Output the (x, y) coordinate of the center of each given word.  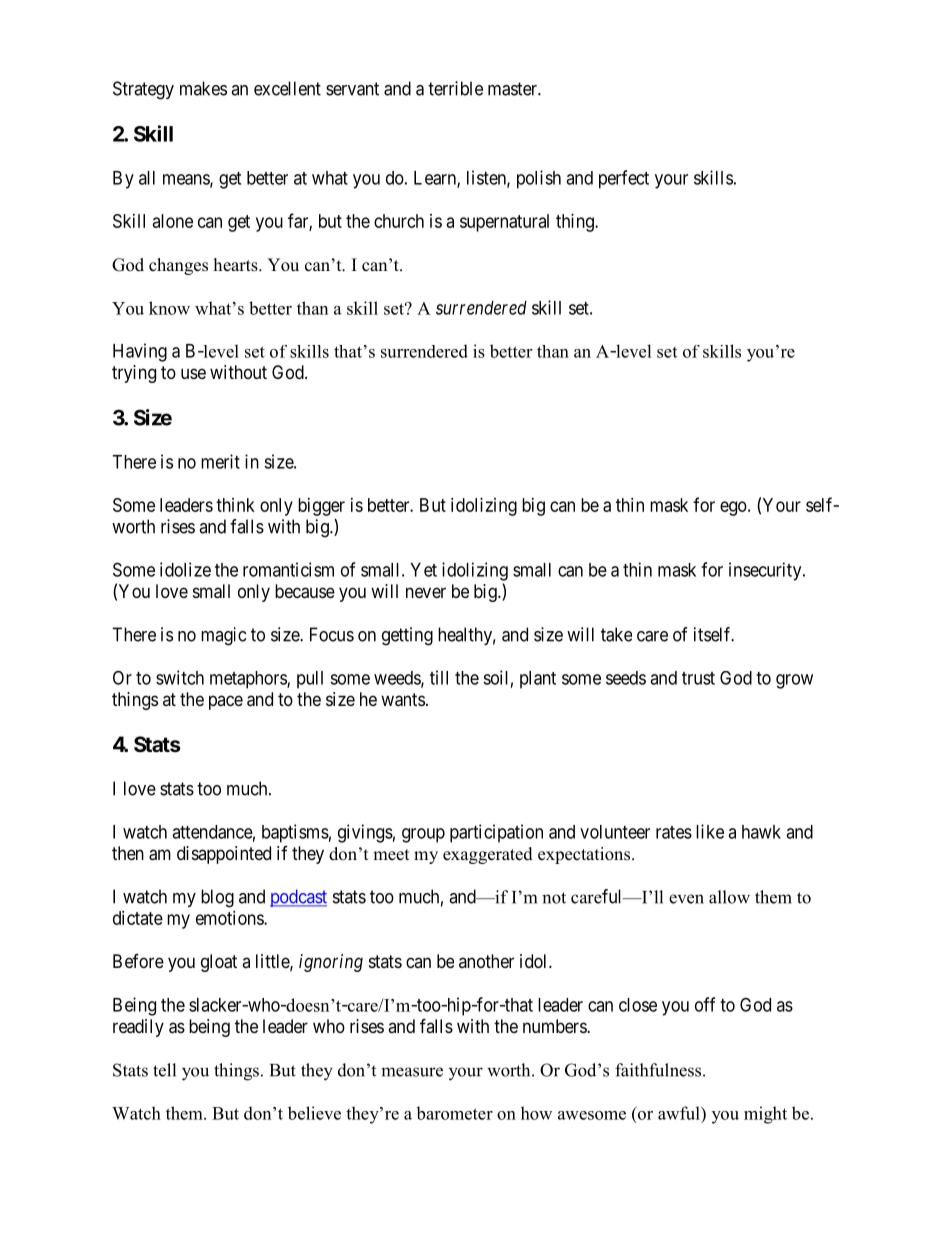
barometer (454, 1113)
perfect (624, 179)
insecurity (766, 571)
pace (226, 702)
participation (496, 833)
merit (220, 461)
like (710, 831)
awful (680, 1113)
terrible (455, 88)
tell (164, 1070)
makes (203, 88)
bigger (321, 507)
